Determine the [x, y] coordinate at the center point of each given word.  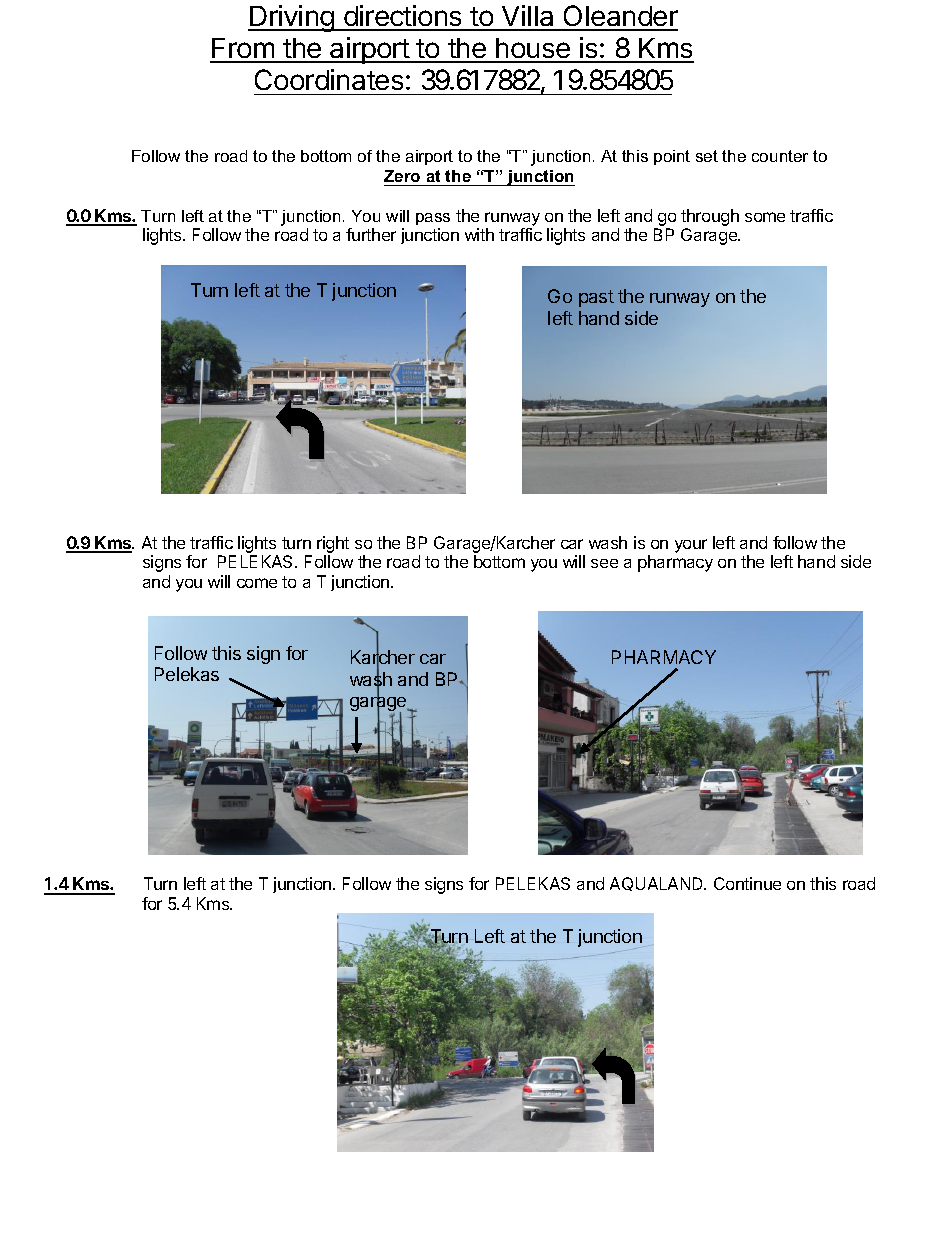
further [371, 234]
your [691, 546]
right [333, 546]
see [604, 563]
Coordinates [329, 79]
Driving [292, 18]
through [710, 217]
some [765, 217]
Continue [747, 883]
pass [433, 219]
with [479, 234]
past [596, 298]
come [257, 583]
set [707, 156]
